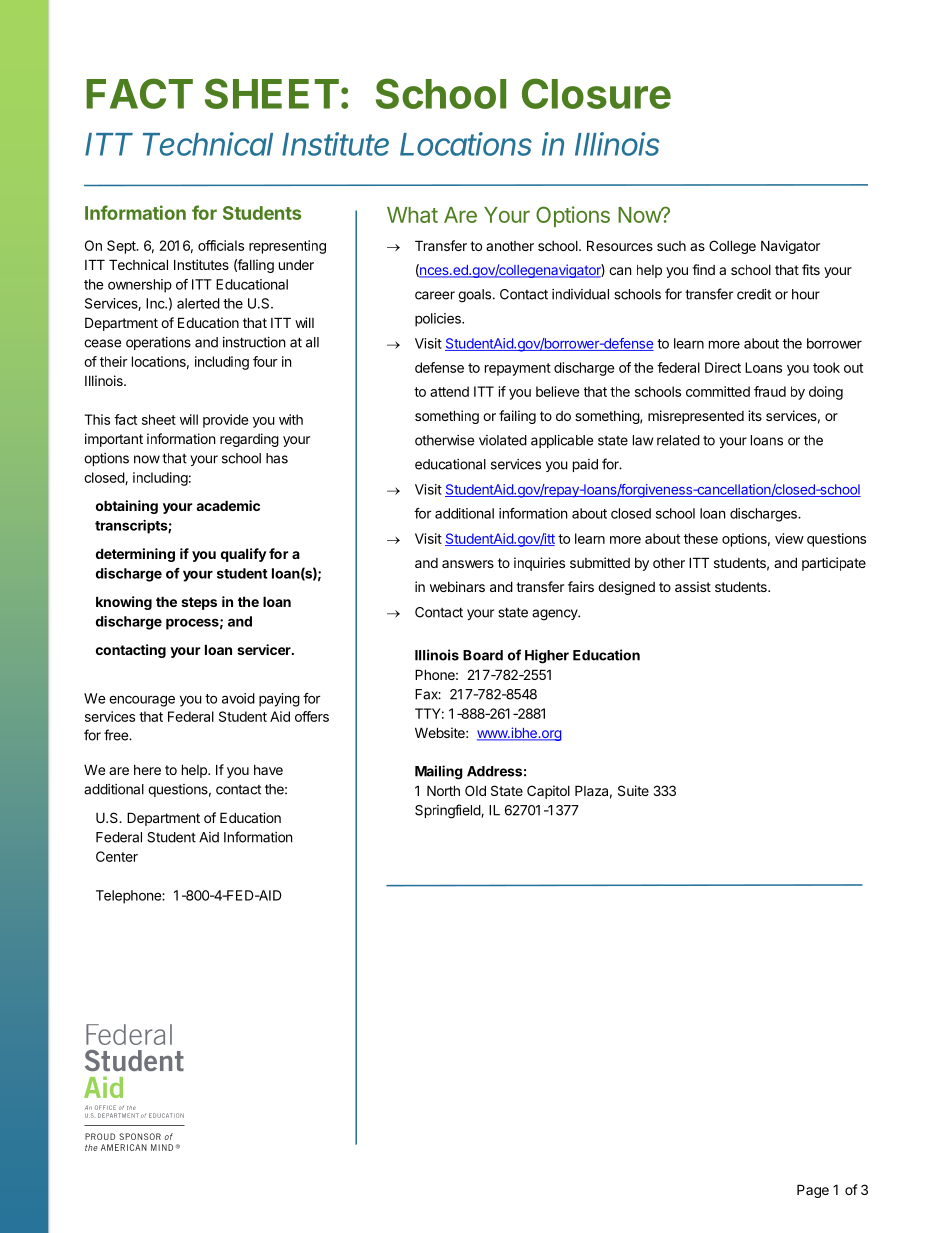 This screenshot has height=1233, width=952. I want to click on What, so click(412, 215).
